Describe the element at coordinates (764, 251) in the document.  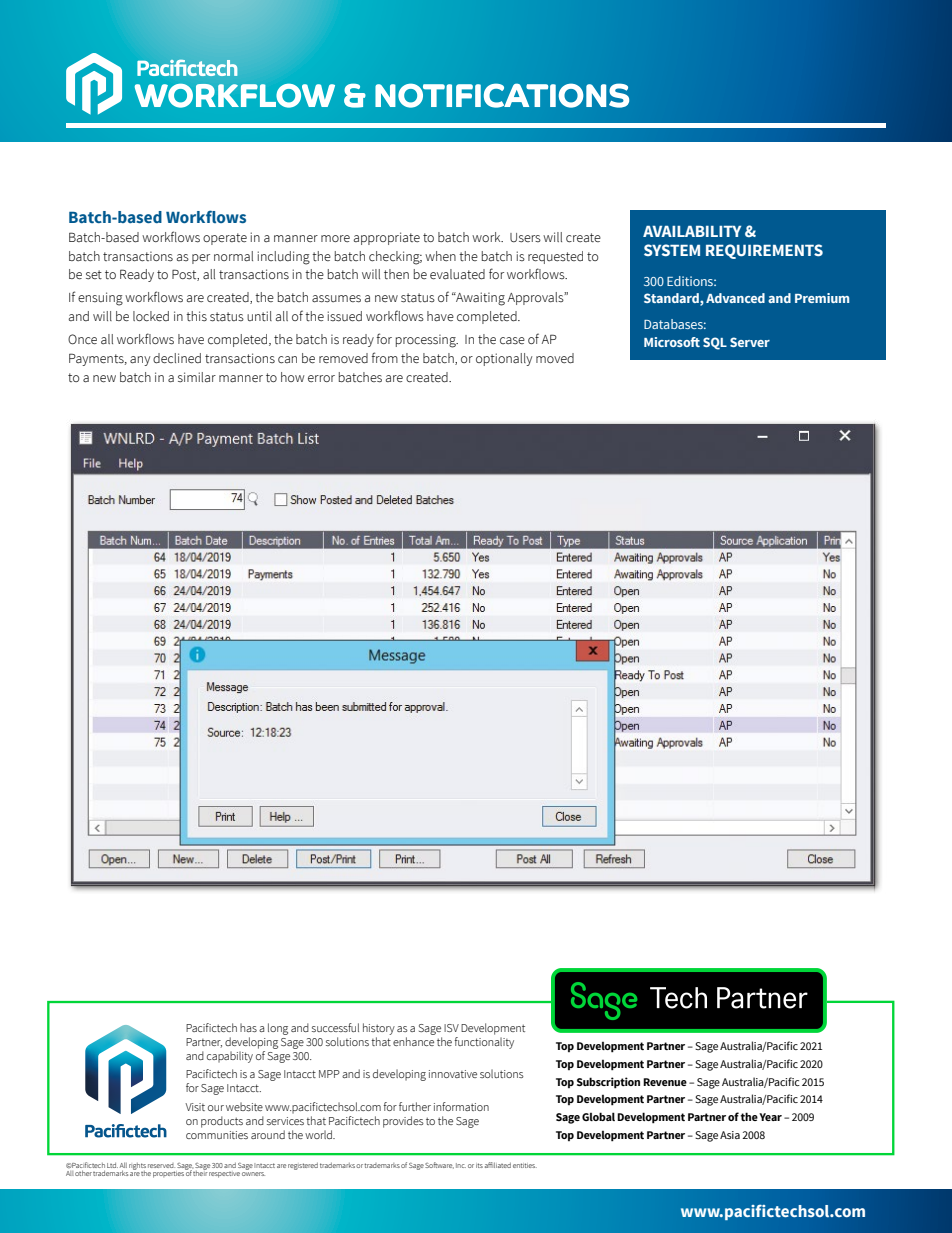
I see `REQUIREMENTS` at that location.
